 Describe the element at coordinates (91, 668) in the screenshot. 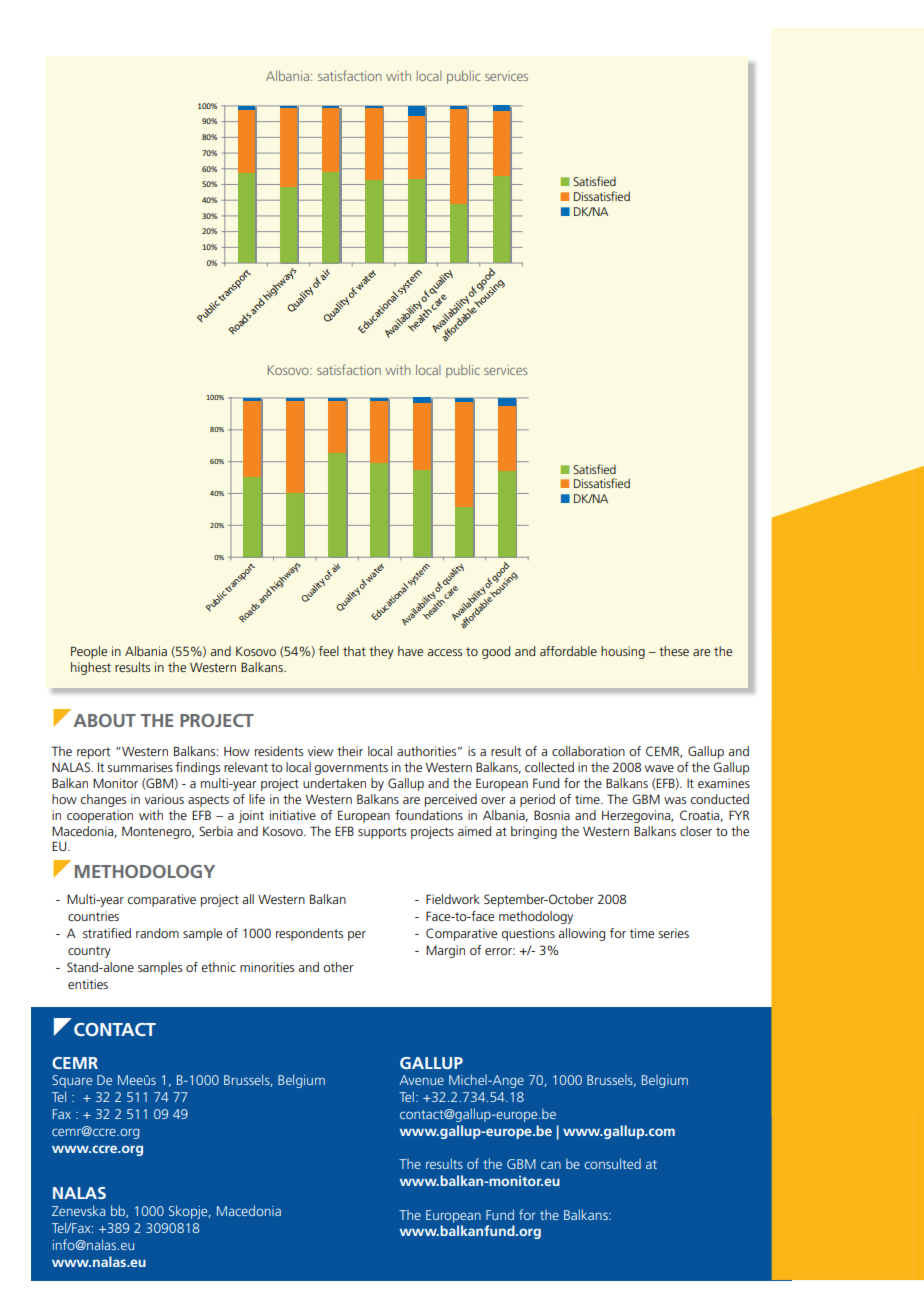

I see `highest` at that location.
